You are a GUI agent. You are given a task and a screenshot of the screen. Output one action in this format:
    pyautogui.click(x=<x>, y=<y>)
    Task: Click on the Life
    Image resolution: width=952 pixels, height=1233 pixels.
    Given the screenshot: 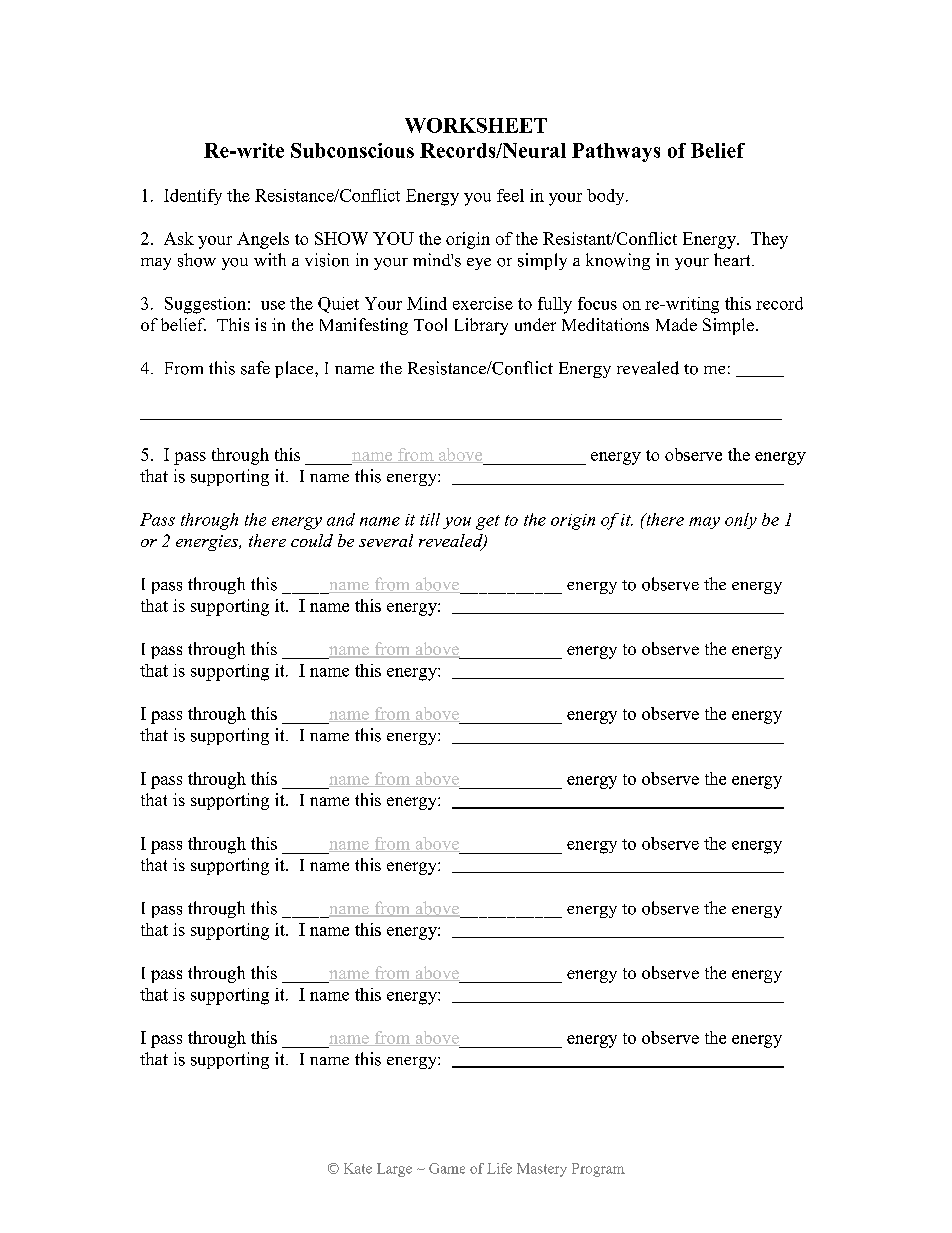 What is the action you would take?
    pyautogui.click(x=499, y=1168)
